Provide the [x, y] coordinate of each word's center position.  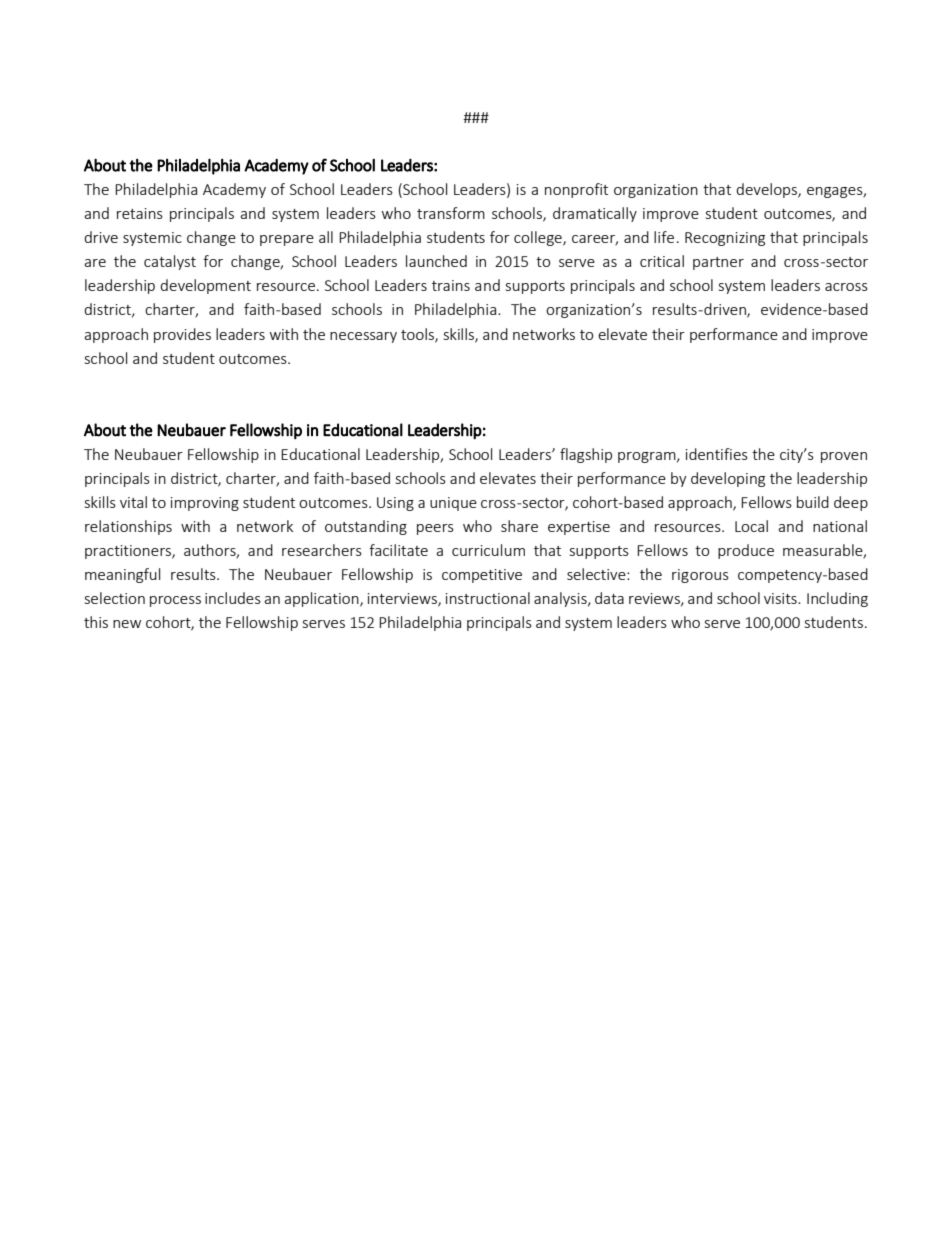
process [175, 601]
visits [781, 598]
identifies [717, 454]
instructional [488, 598]
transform [451, 213]
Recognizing [725, 239]
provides [182, 335]
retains [140, 213]
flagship [586, 455]
